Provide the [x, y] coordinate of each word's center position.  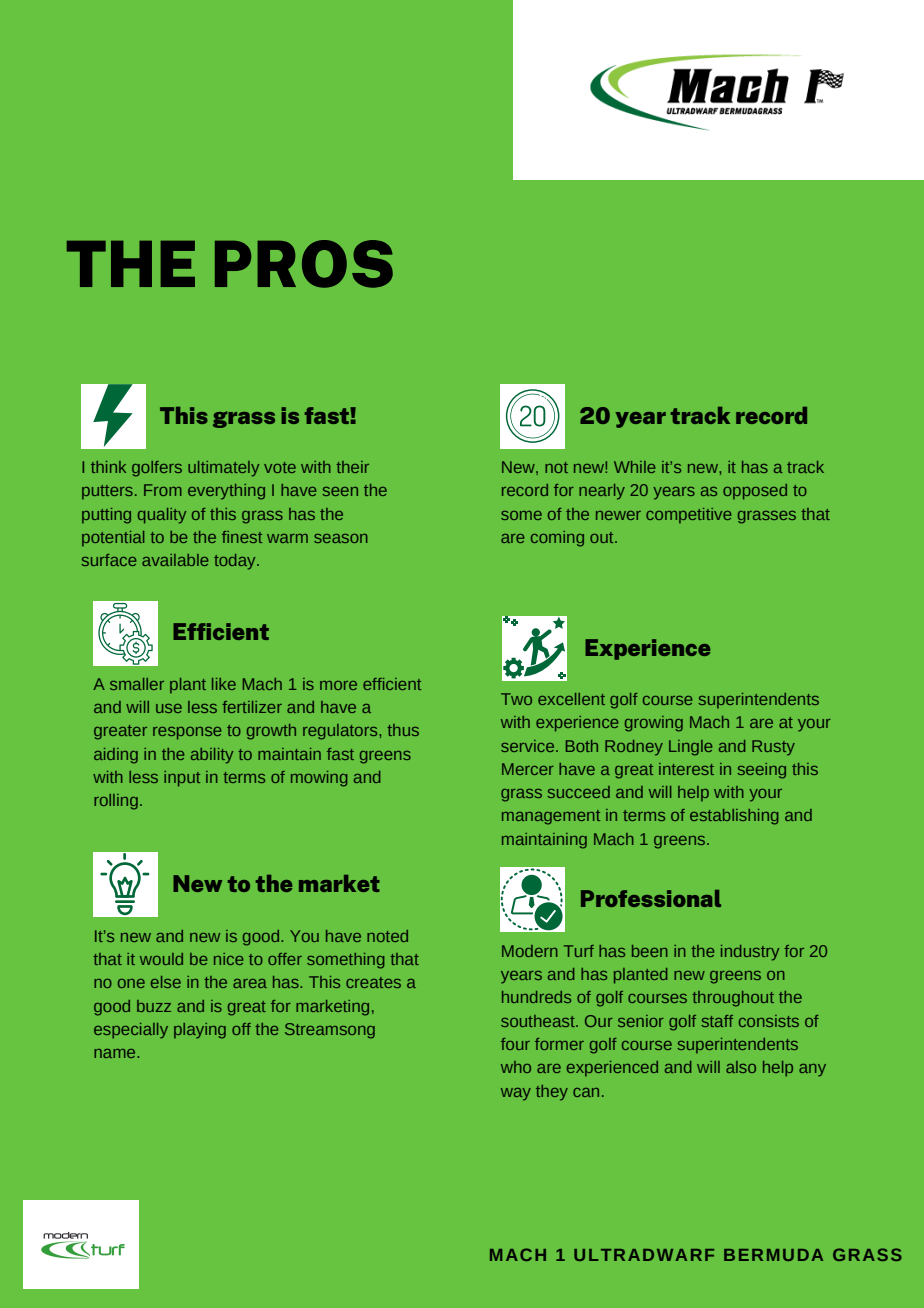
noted [387, 936]
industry [750, 953]
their [352, 467]
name [116, 1053]
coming [557, 539]
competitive [688, 515]
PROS [304, 264]
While [634, 467]
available [175, 560]
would [161, 959]
